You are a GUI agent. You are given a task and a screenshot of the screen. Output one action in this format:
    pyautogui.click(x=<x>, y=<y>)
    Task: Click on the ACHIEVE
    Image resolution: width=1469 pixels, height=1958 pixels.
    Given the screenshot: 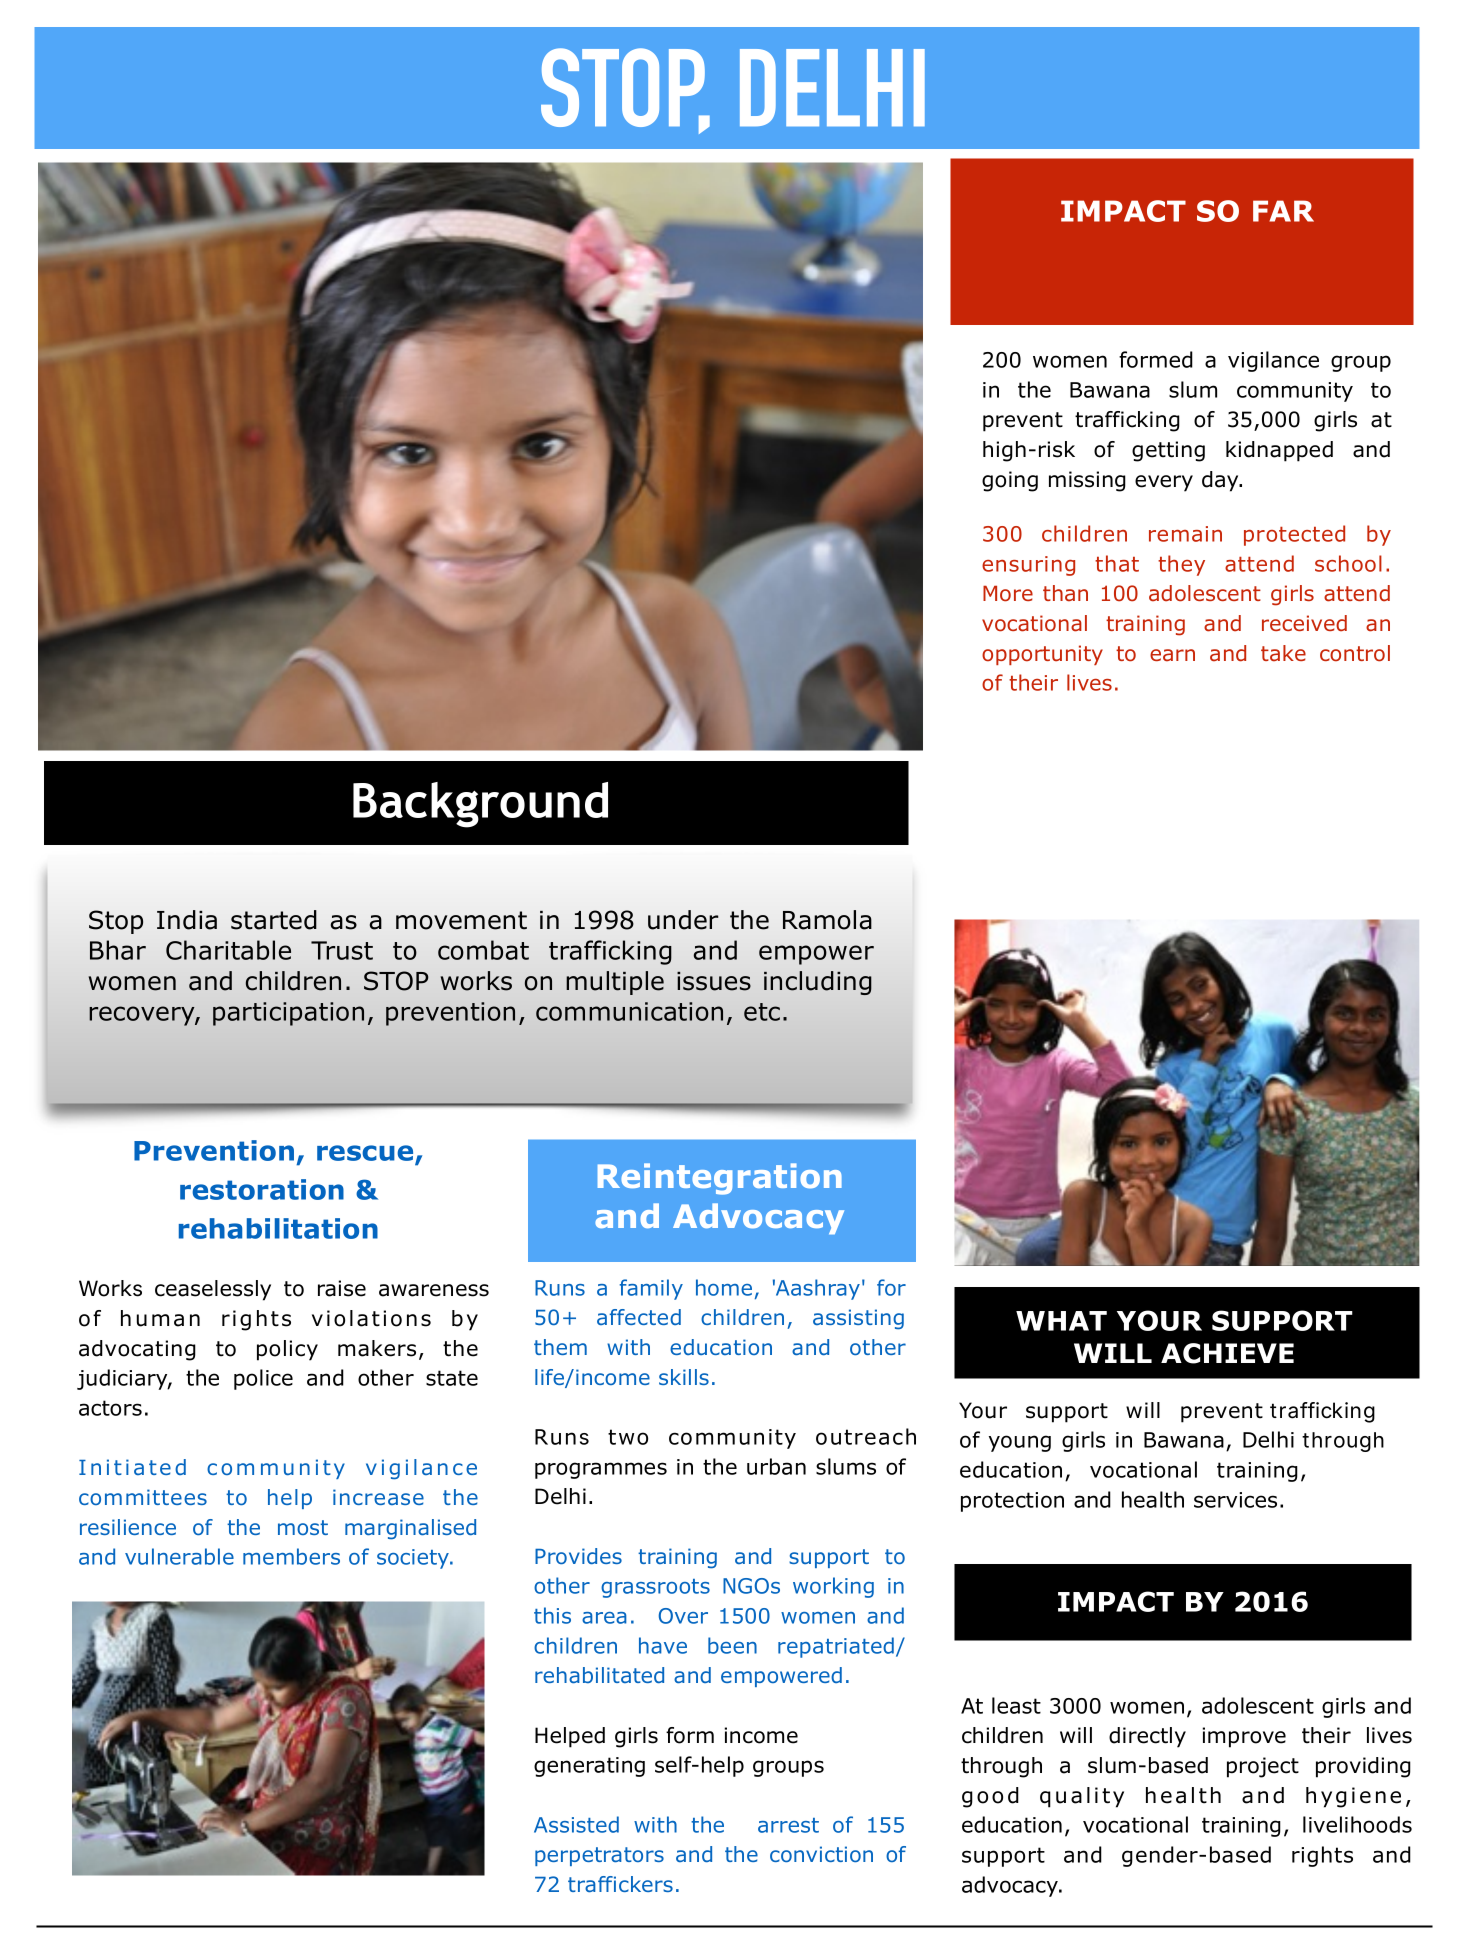 What is the action you would take?
    pyautogui.click(x=1227, y=1353)
